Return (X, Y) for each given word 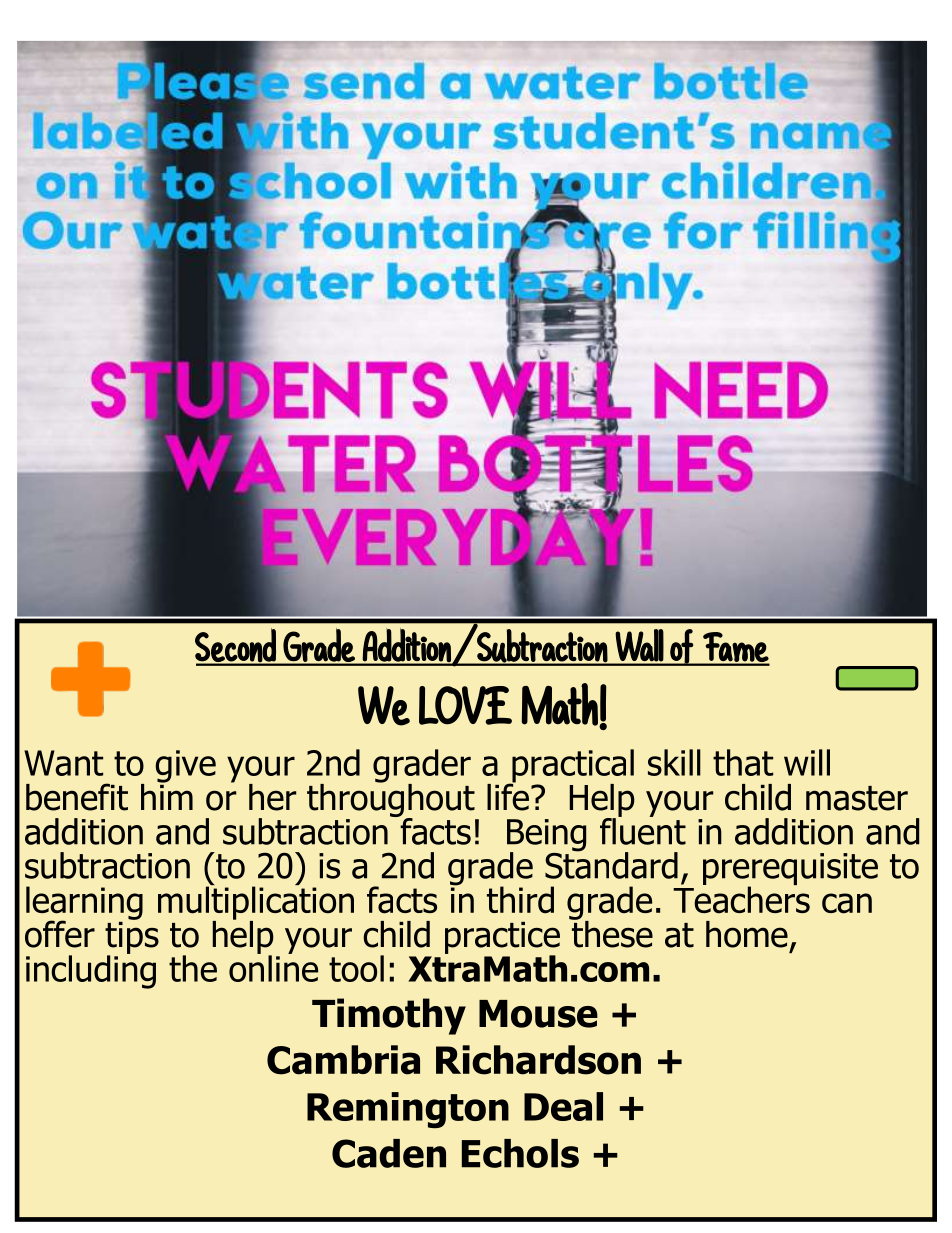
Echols (520, 1153)
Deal (563, 1106)
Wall (639, 645)
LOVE (465, 705)
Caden (389, 1153)
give (185, 766)
